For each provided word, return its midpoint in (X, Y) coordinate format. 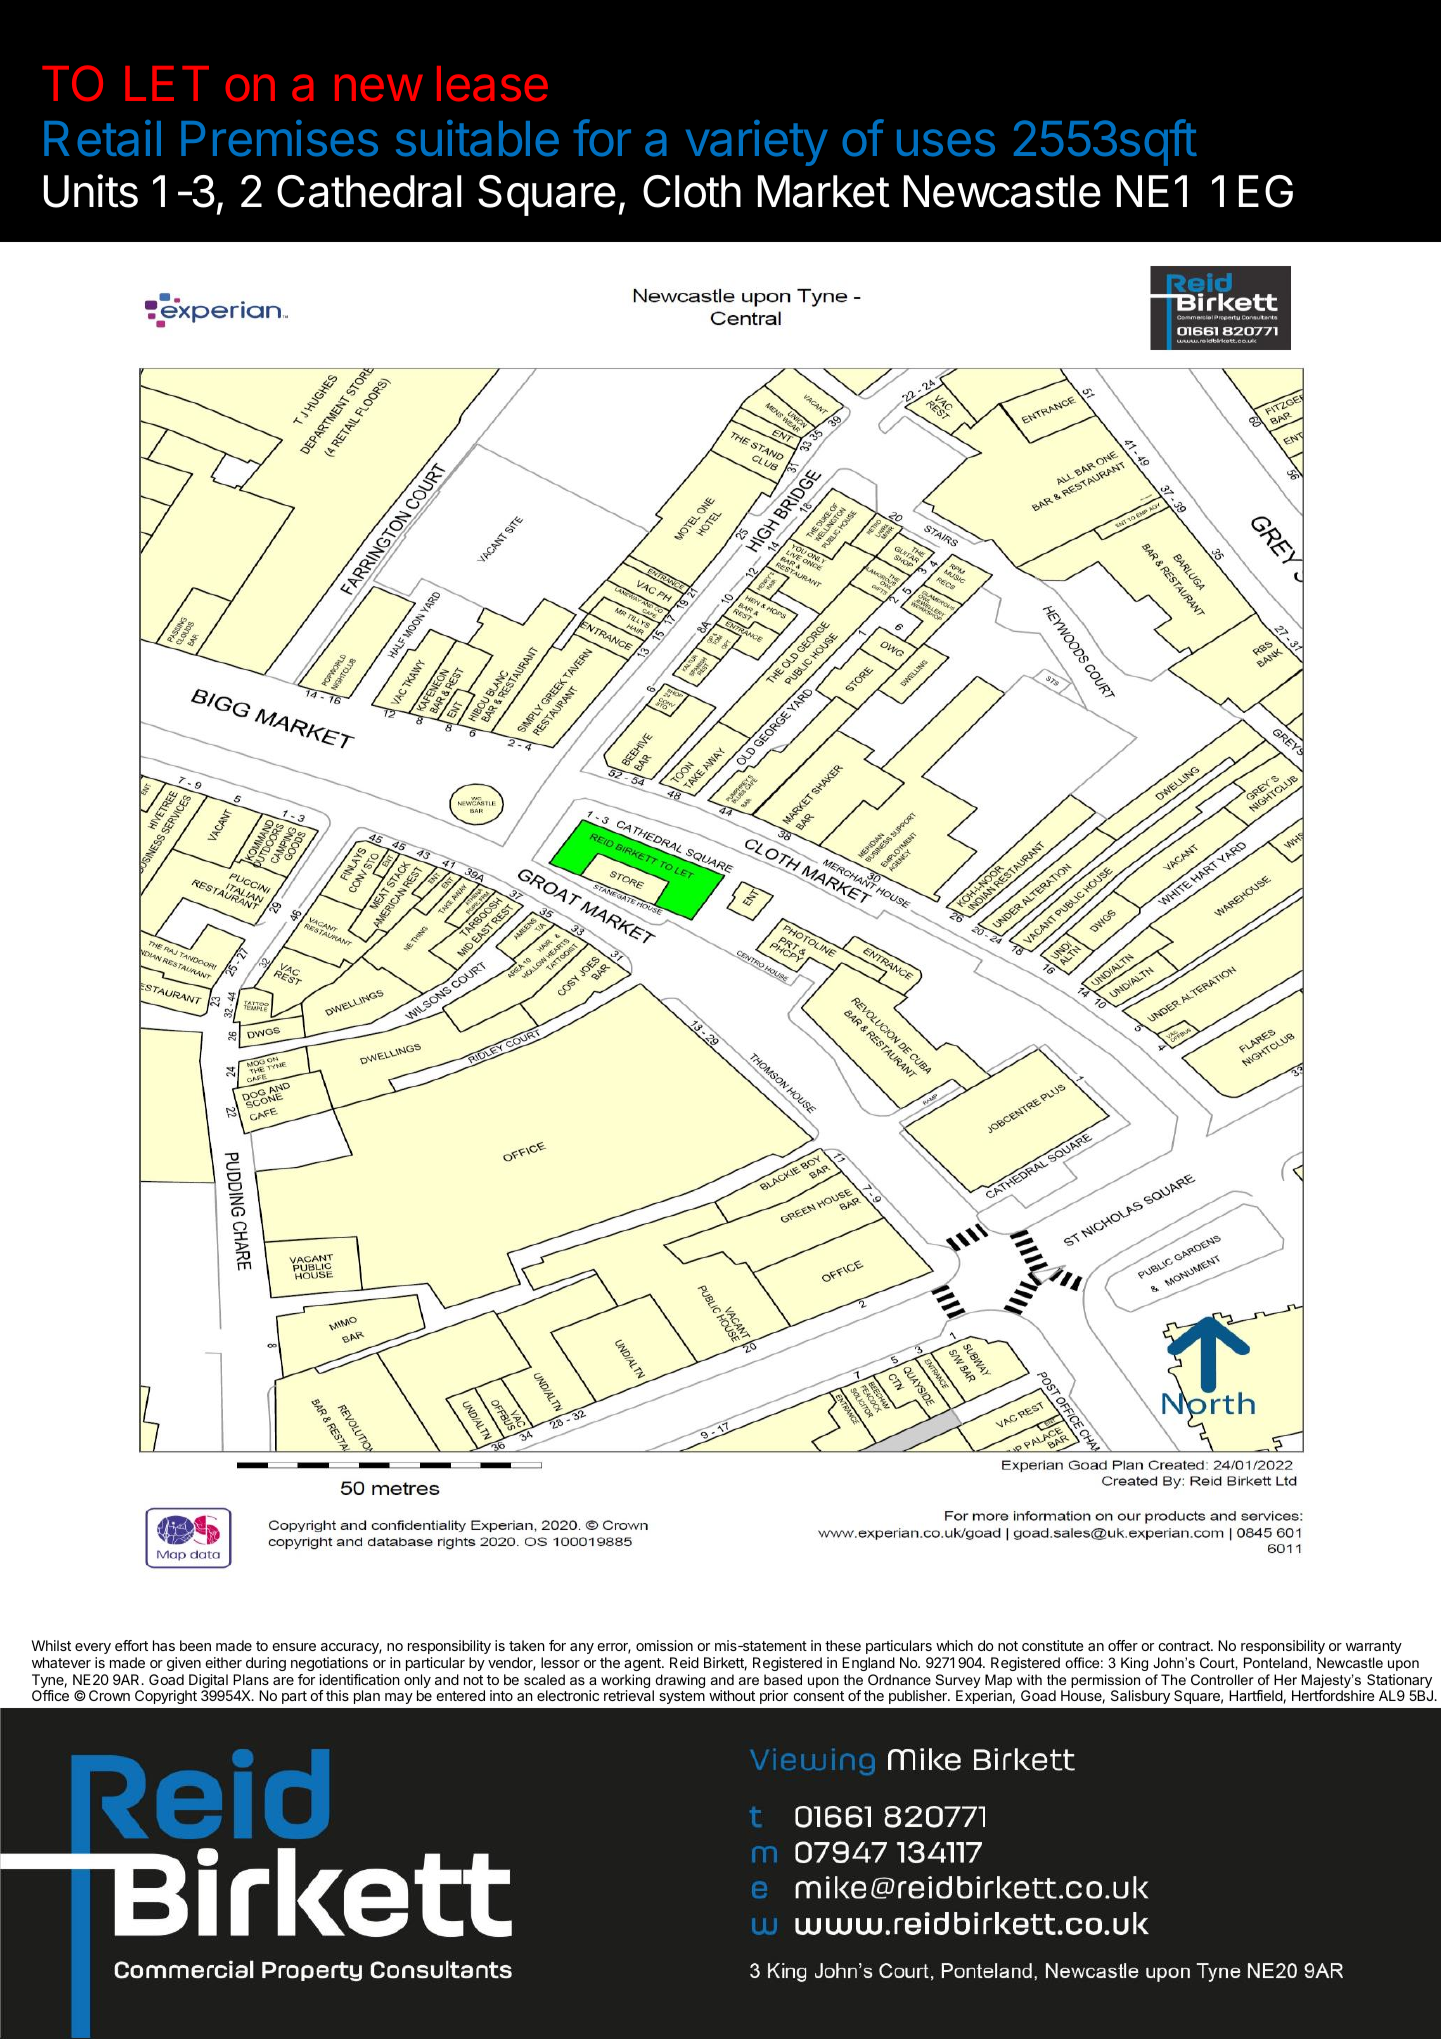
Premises (279, 138)
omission (664, 1645)
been (195, 1645)
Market (824, 191)
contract (1185, 1646)
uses (946, 143)
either (223, 1662)
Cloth (692, 191)
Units (91, 191)
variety (757, 143)
